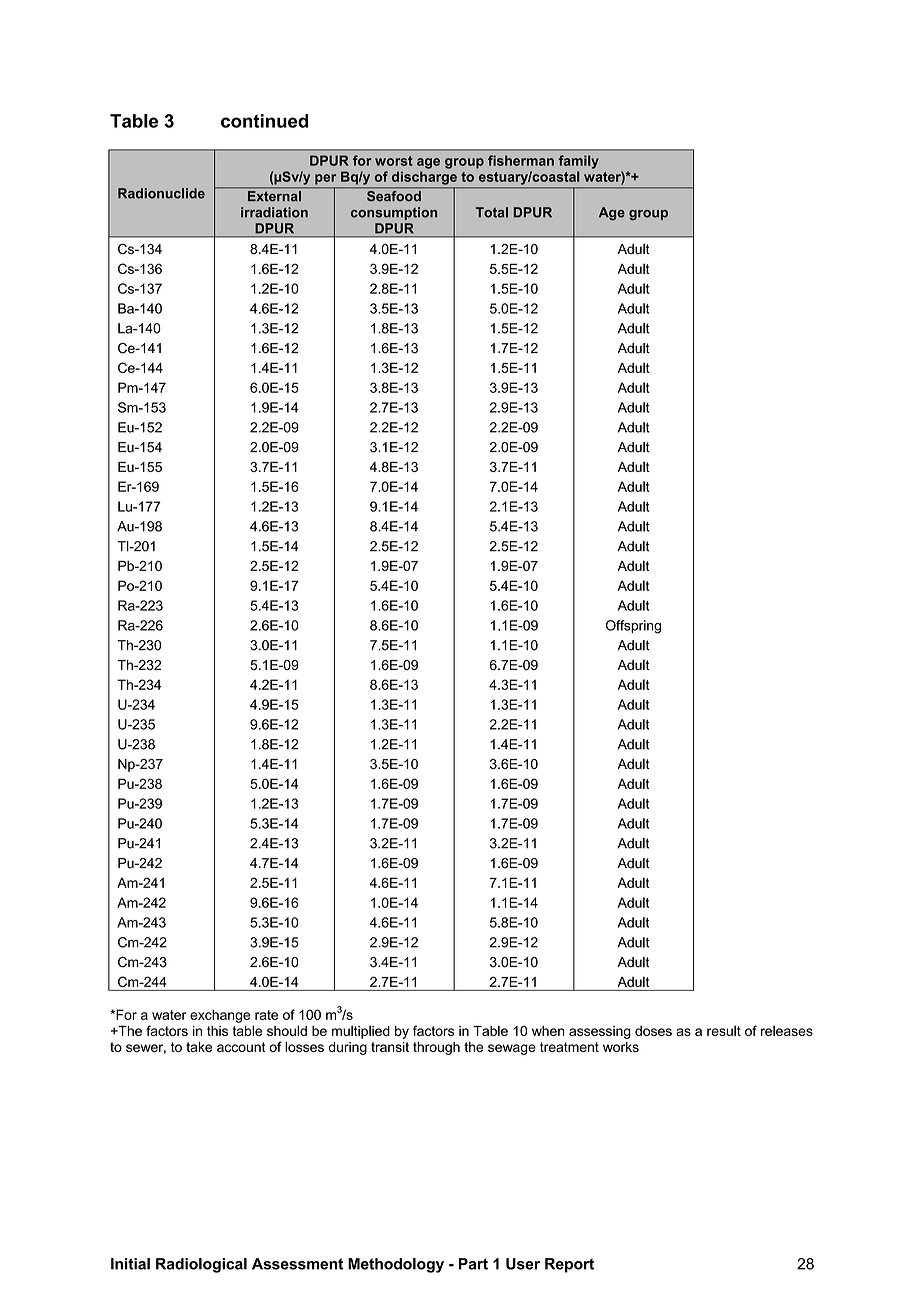 The width and height of the screenshot is (924, 1308). Describe the element at coordinates (569, 1265) in the screenshot. I see `Report` at that location.
